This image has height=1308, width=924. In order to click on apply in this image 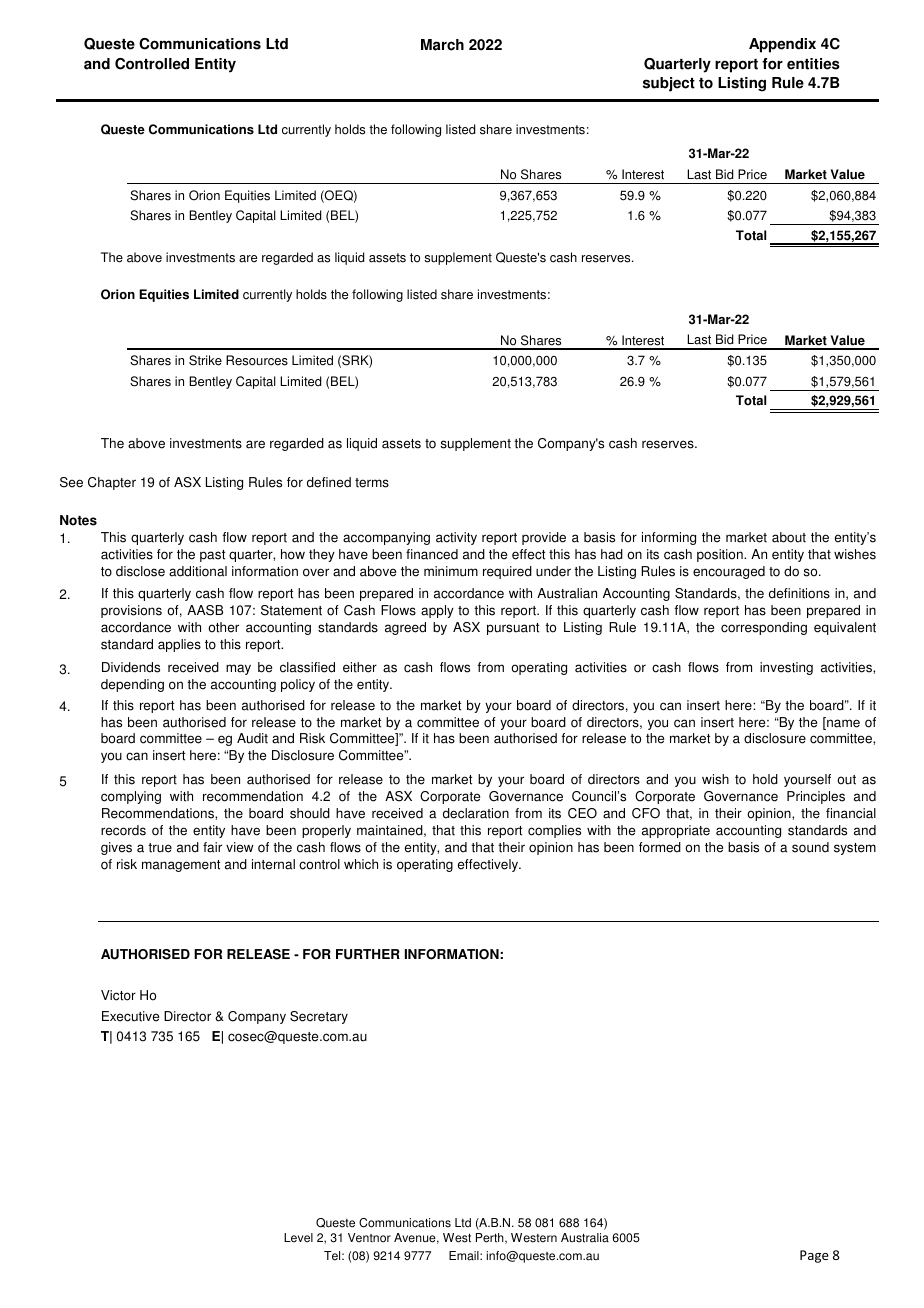, I will do `click(437, 611)`.
